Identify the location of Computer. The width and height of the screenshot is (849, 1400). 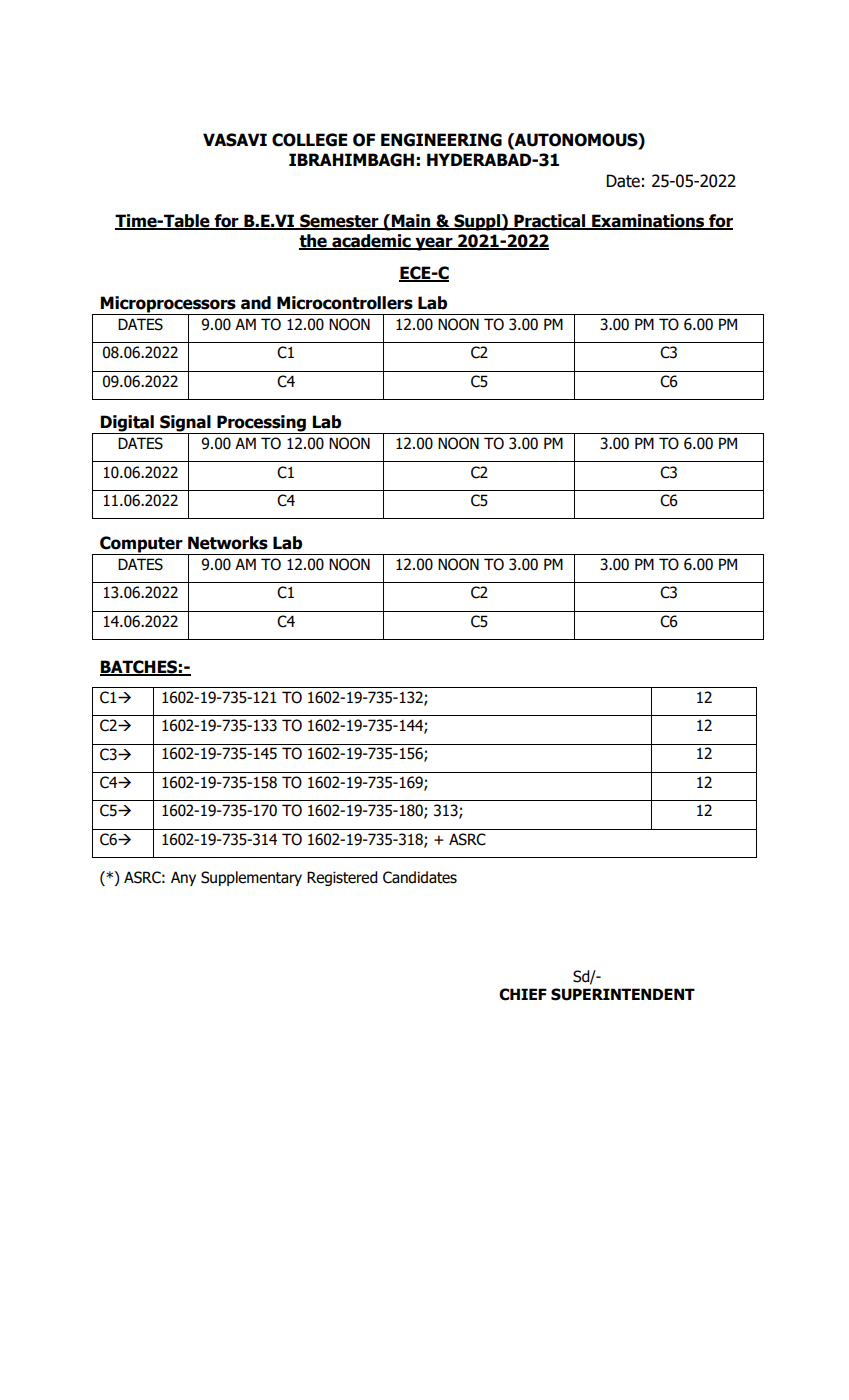
(141, 545).
